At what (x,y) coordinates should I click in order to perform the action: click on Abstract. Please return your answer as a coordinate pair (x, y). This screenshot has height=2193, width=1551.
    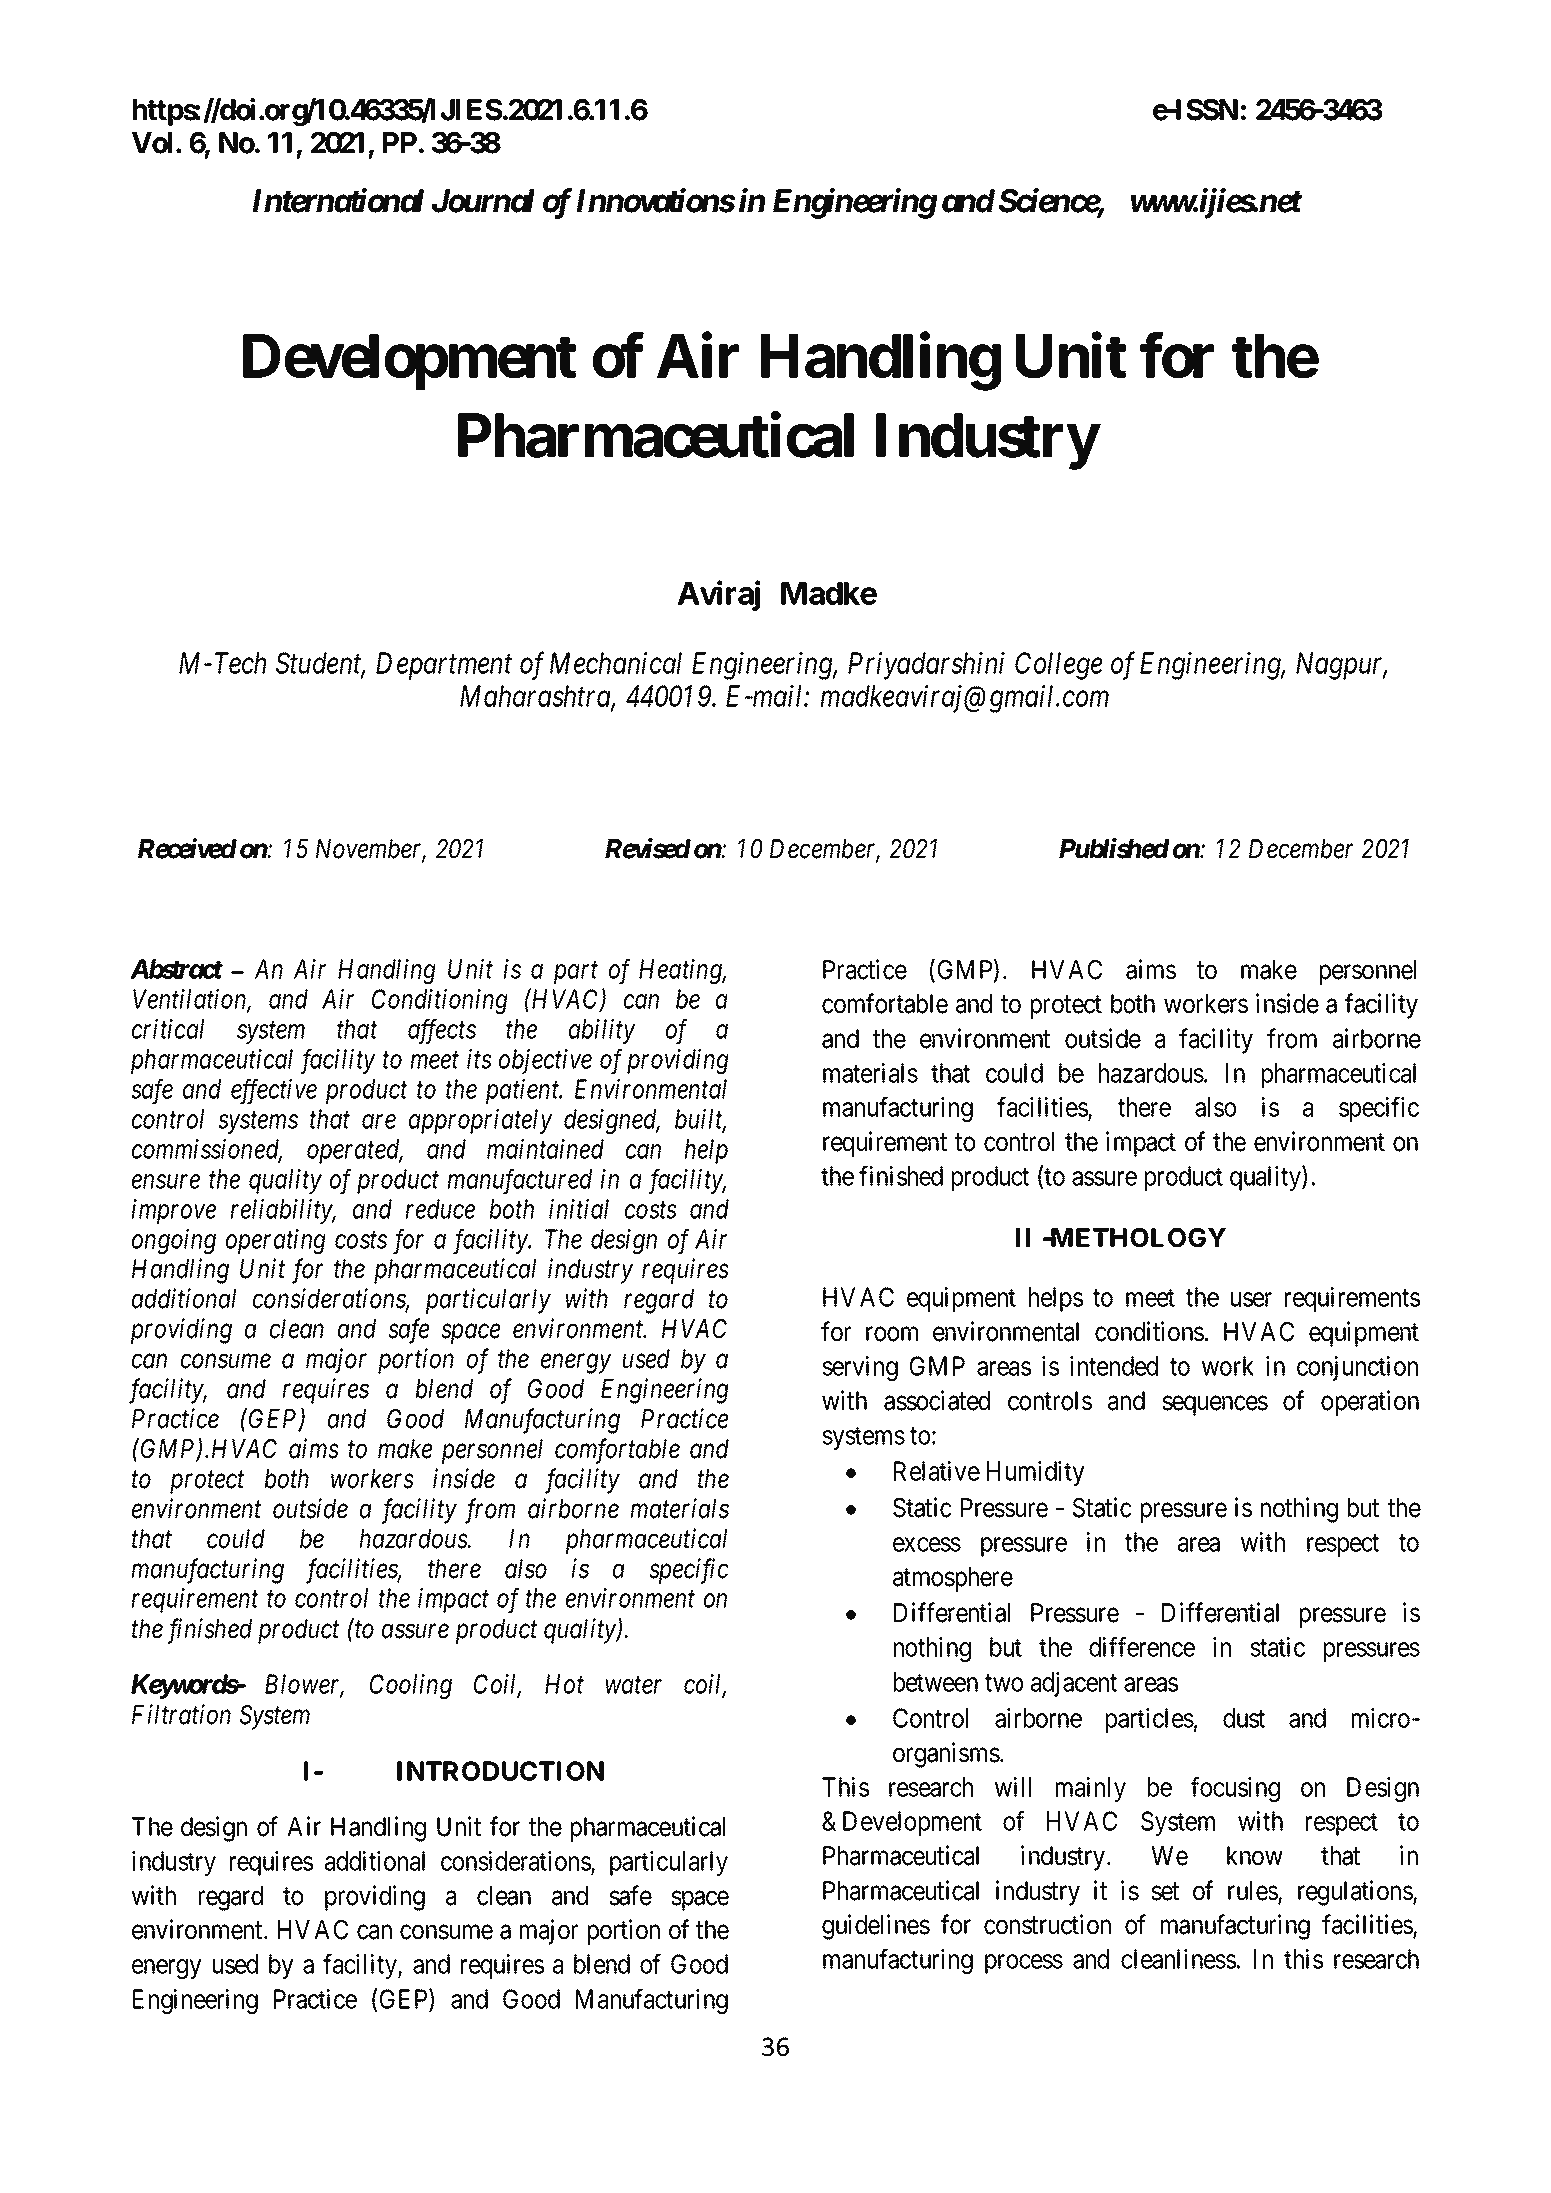
    Looking at the image, I should click on (176, 969).
